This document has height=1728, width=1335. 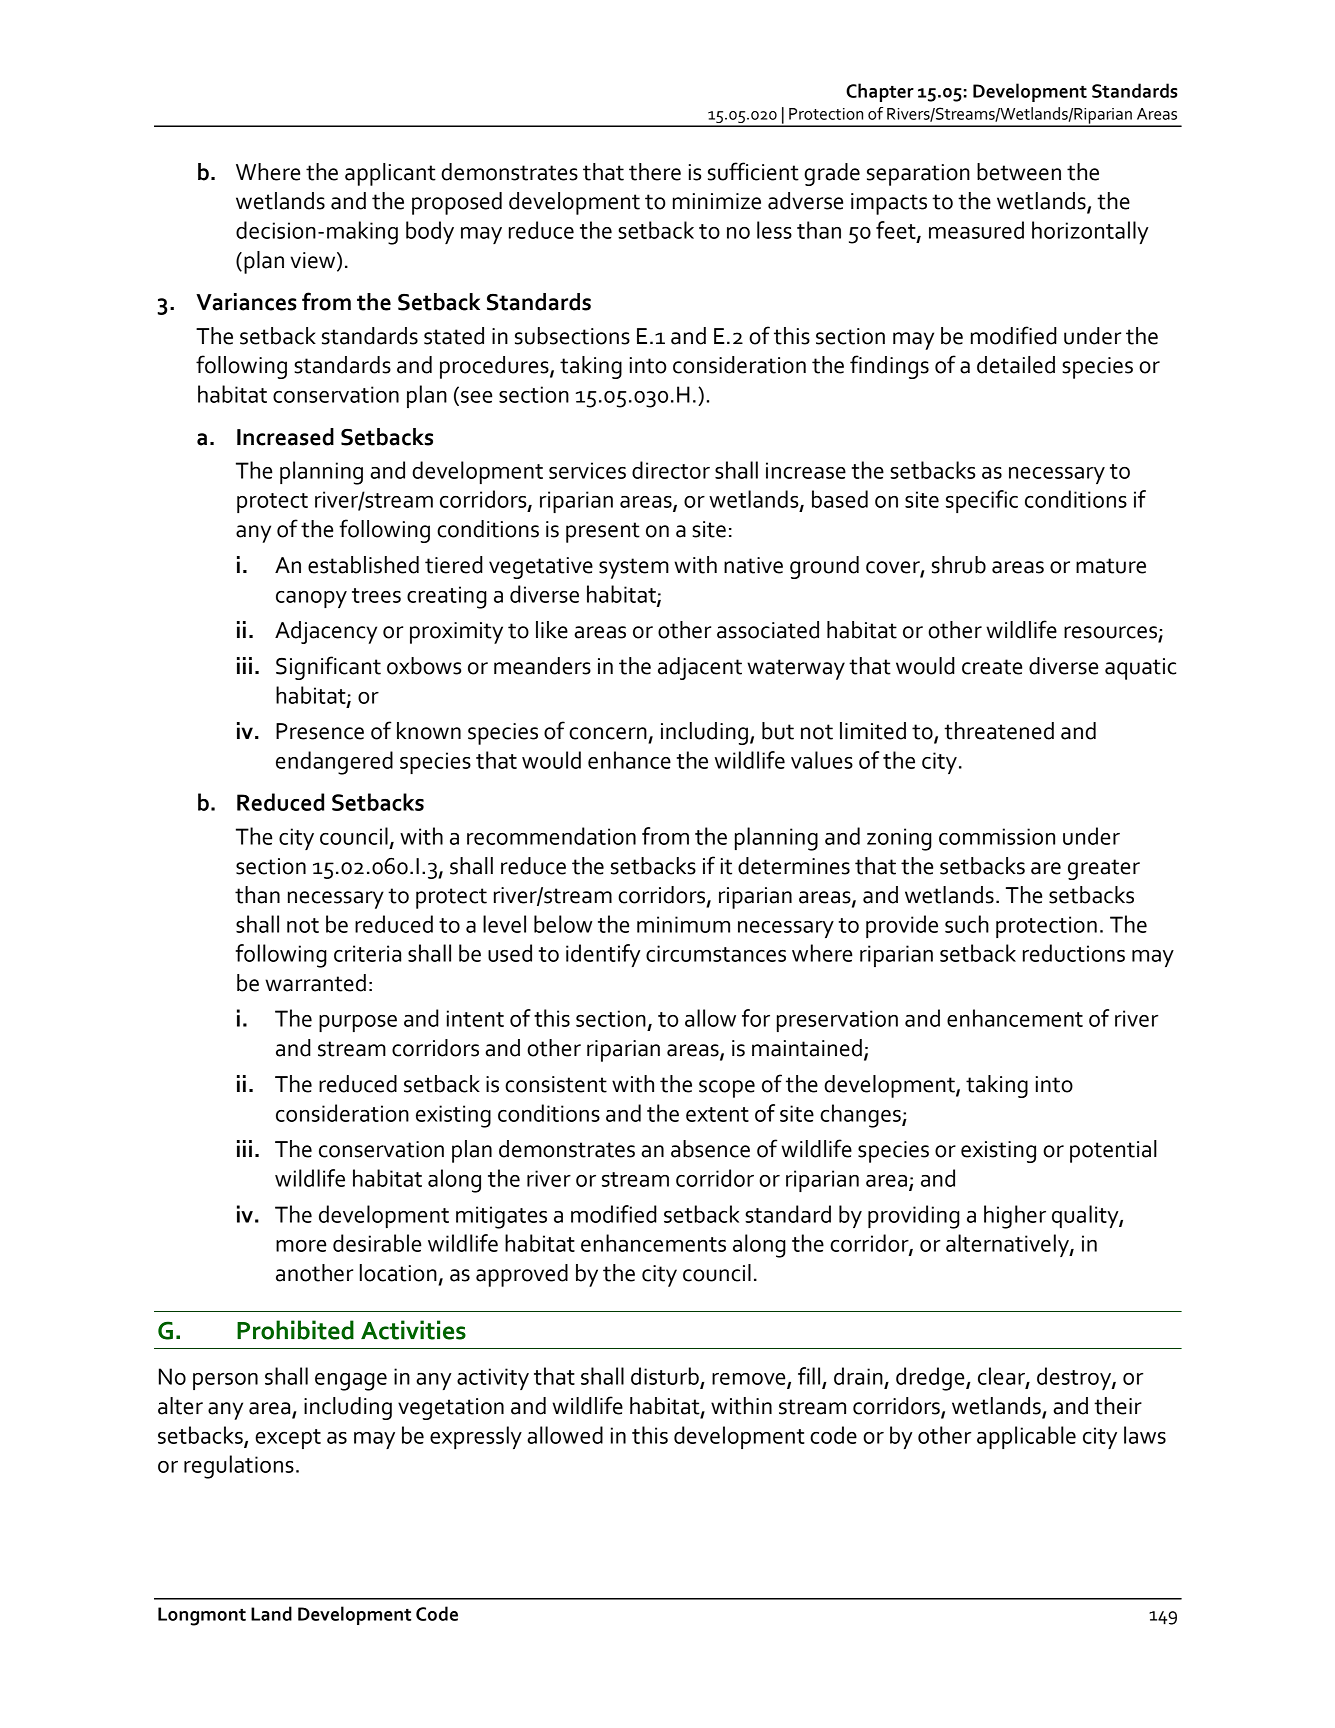 I want to click on applicable, so click(x=1026, y=1437).
